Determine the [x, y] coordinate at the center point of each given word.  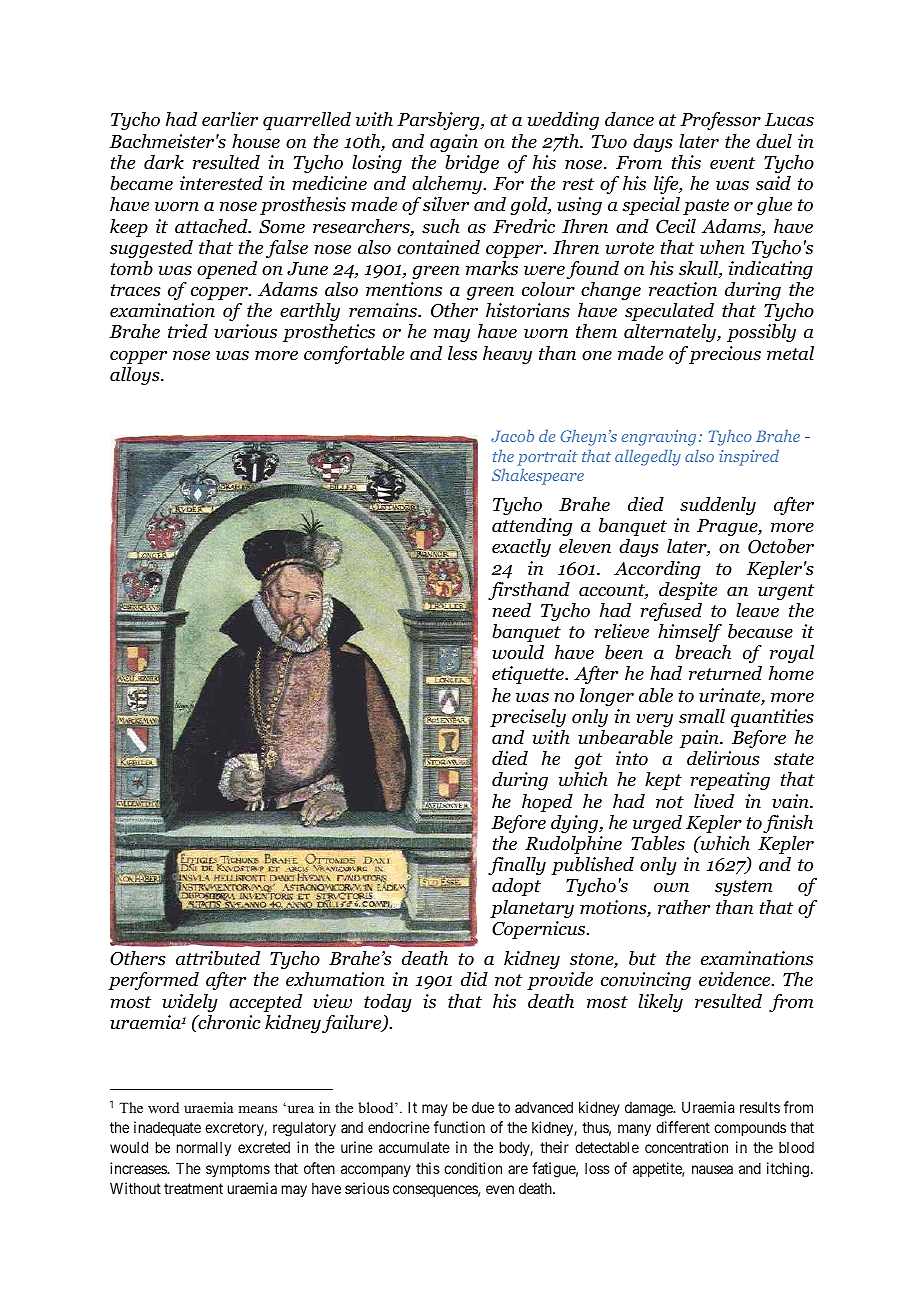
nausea [712, 1169]
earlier [230, 119]
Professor [720, 121]
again [454, 143]
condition [473, 1168]
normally [204, 1148]
